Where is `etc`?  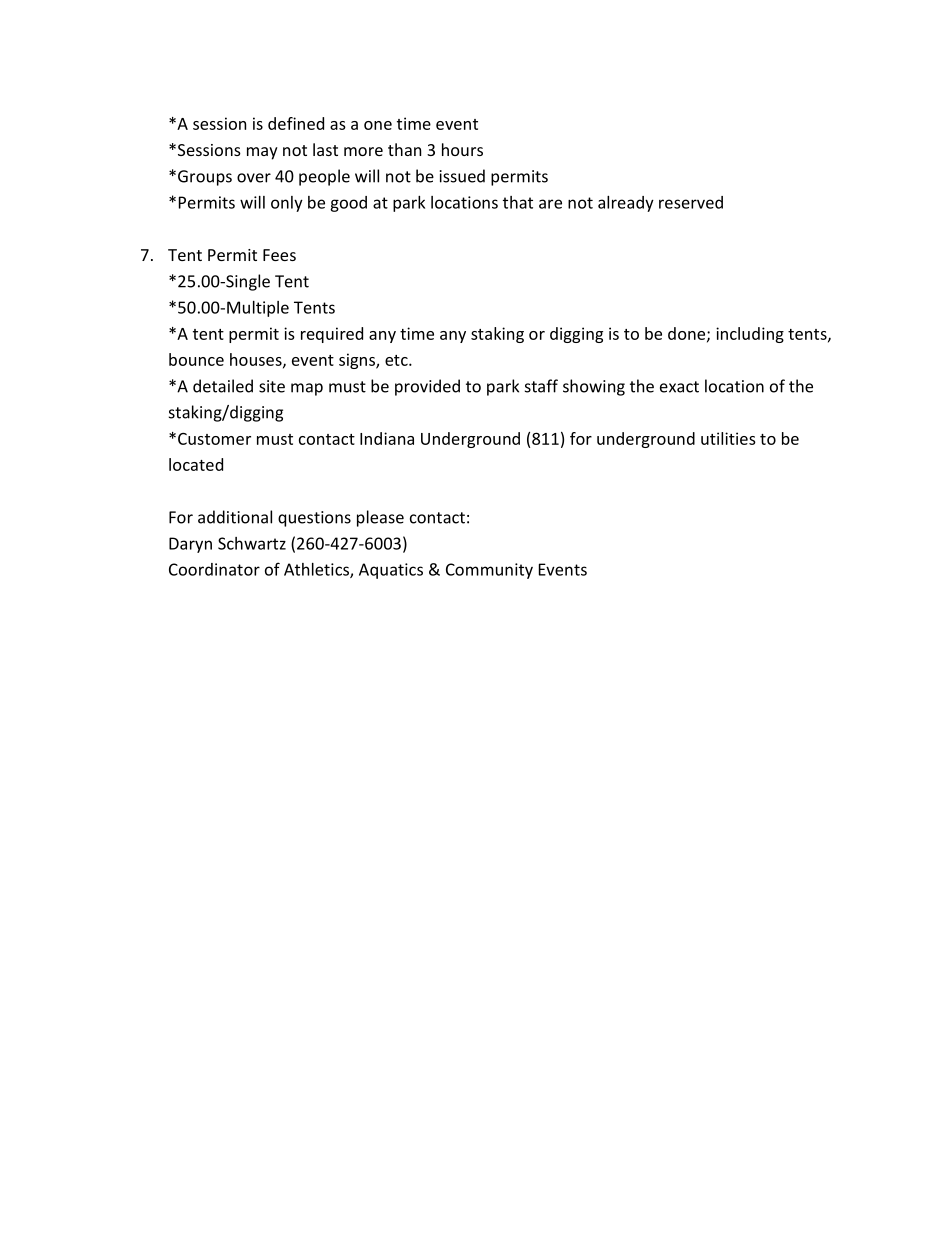
etc is located at coordinates (397, 360).
